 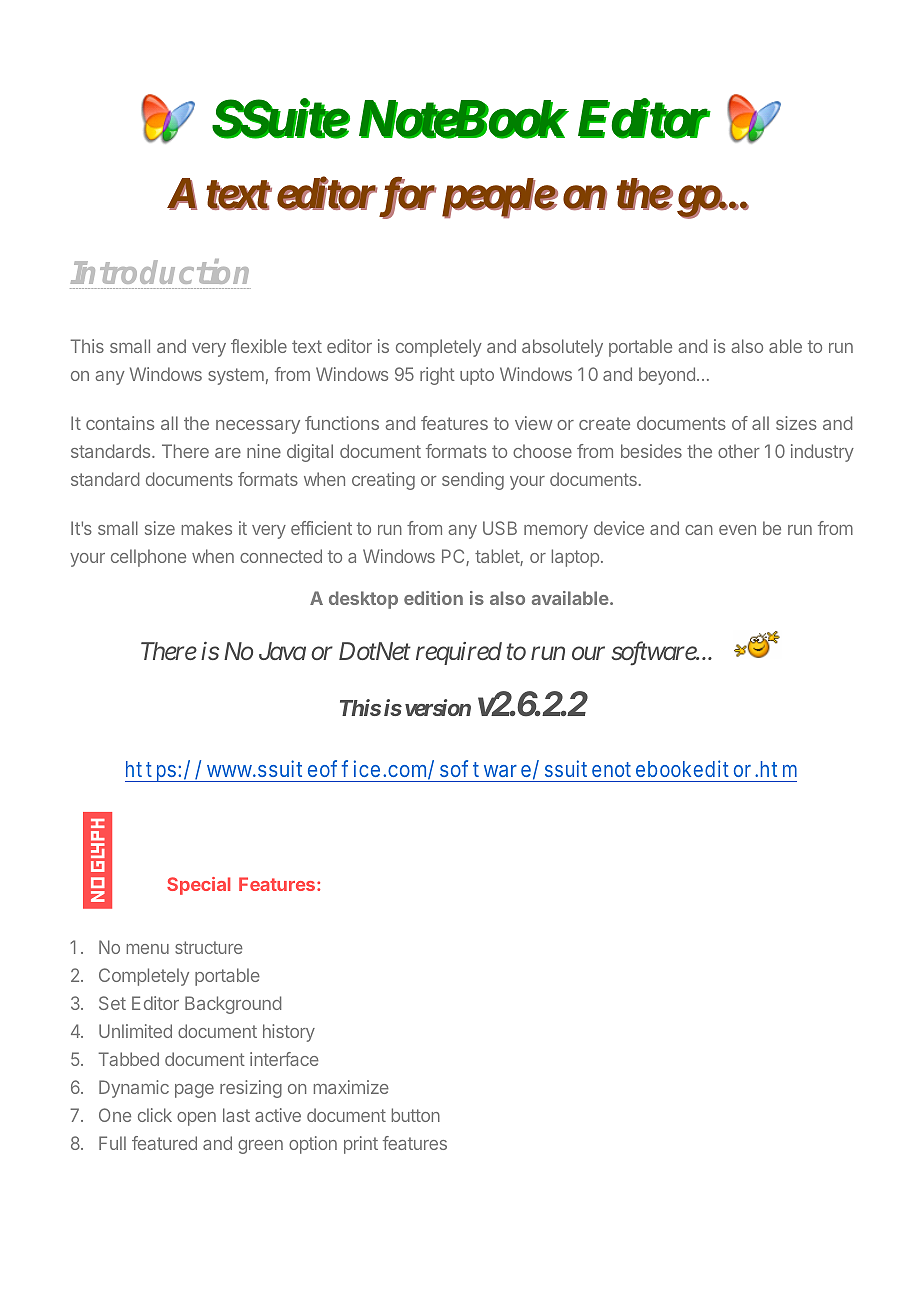 I want to click on maximize, so click(x=351, y=1087).
